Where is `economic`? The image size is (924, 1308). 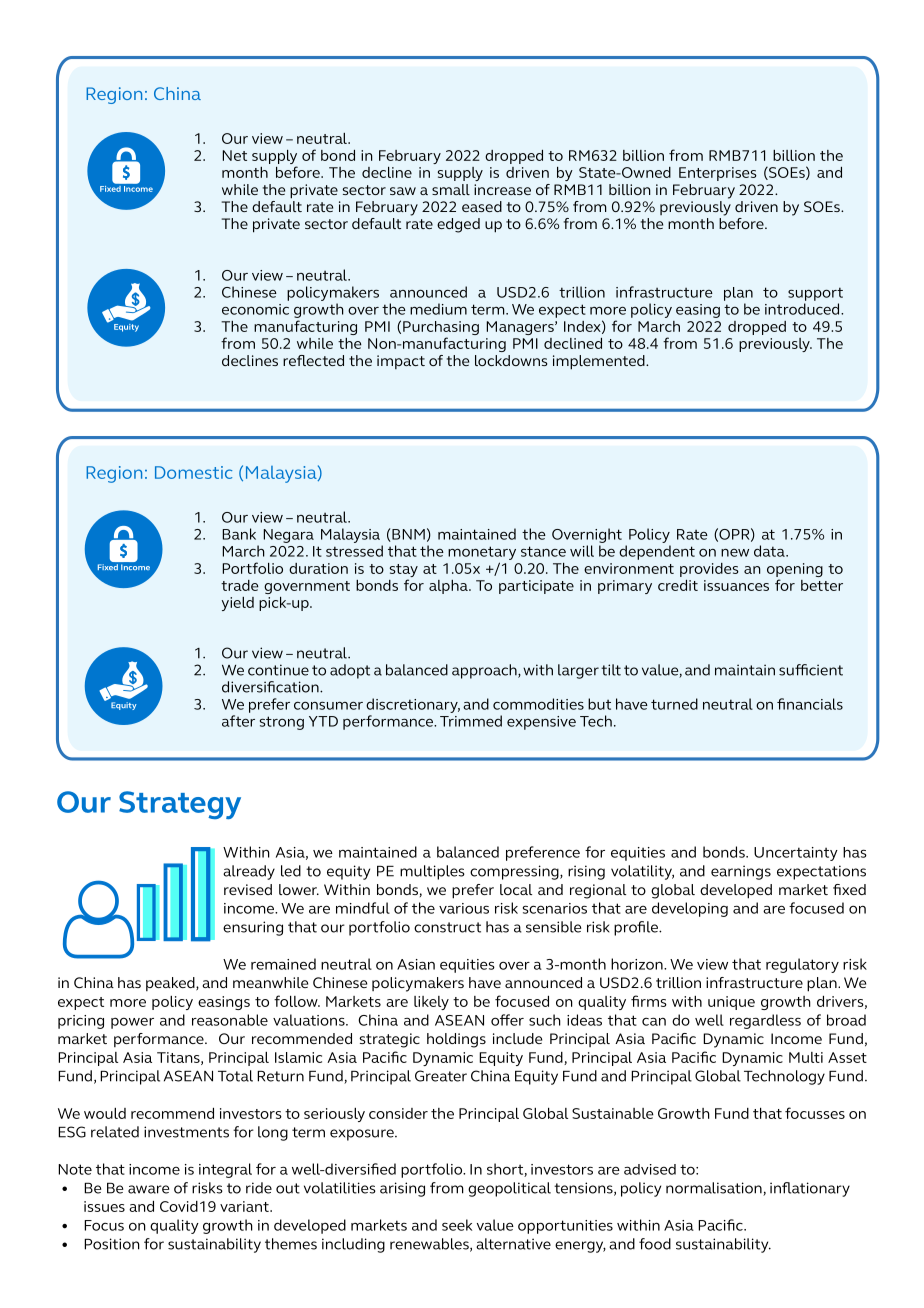 economic is located at coordinates (255, 309).
